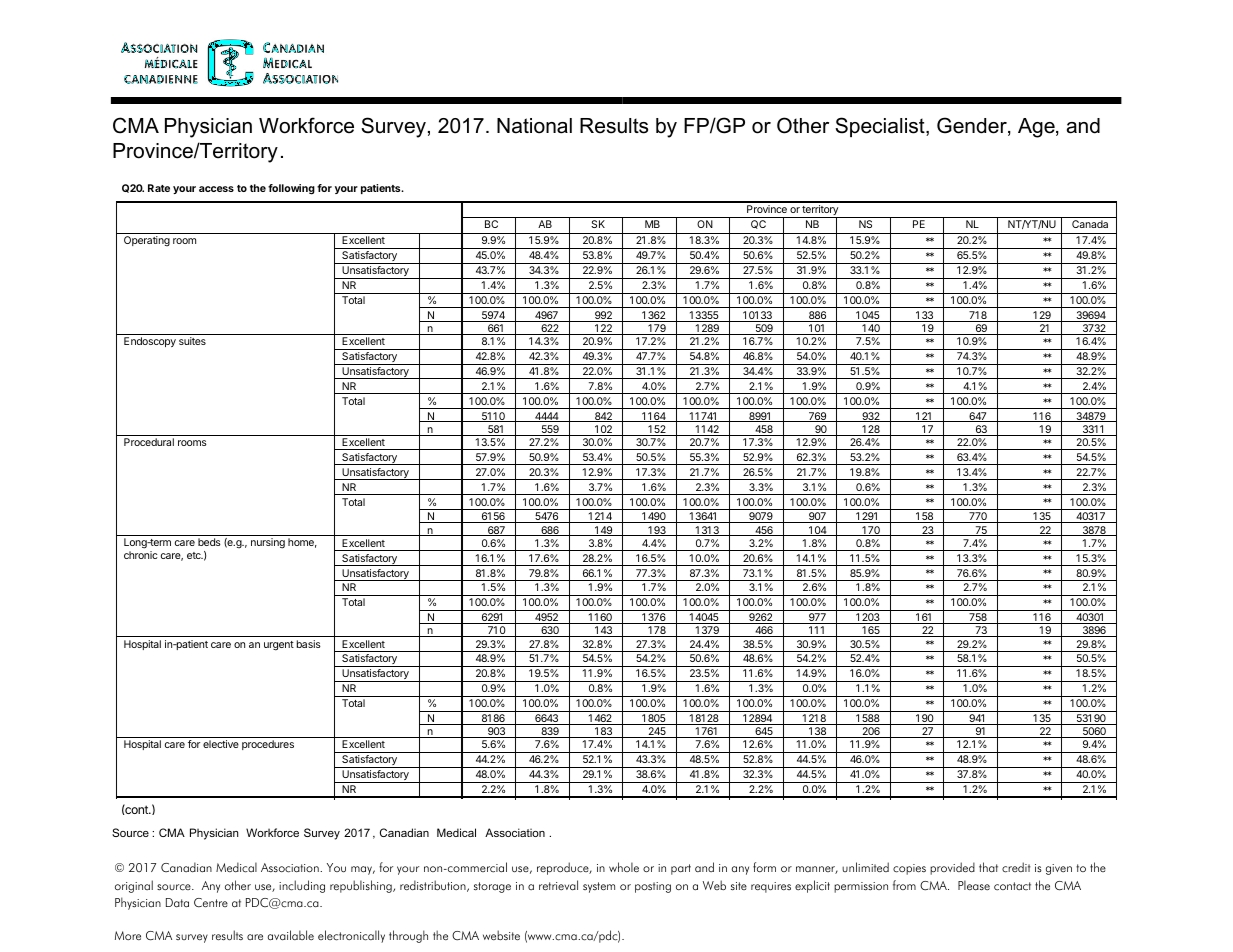 The width and height of the image is (1233, 952). I want to click on access, so click(216, 189).
